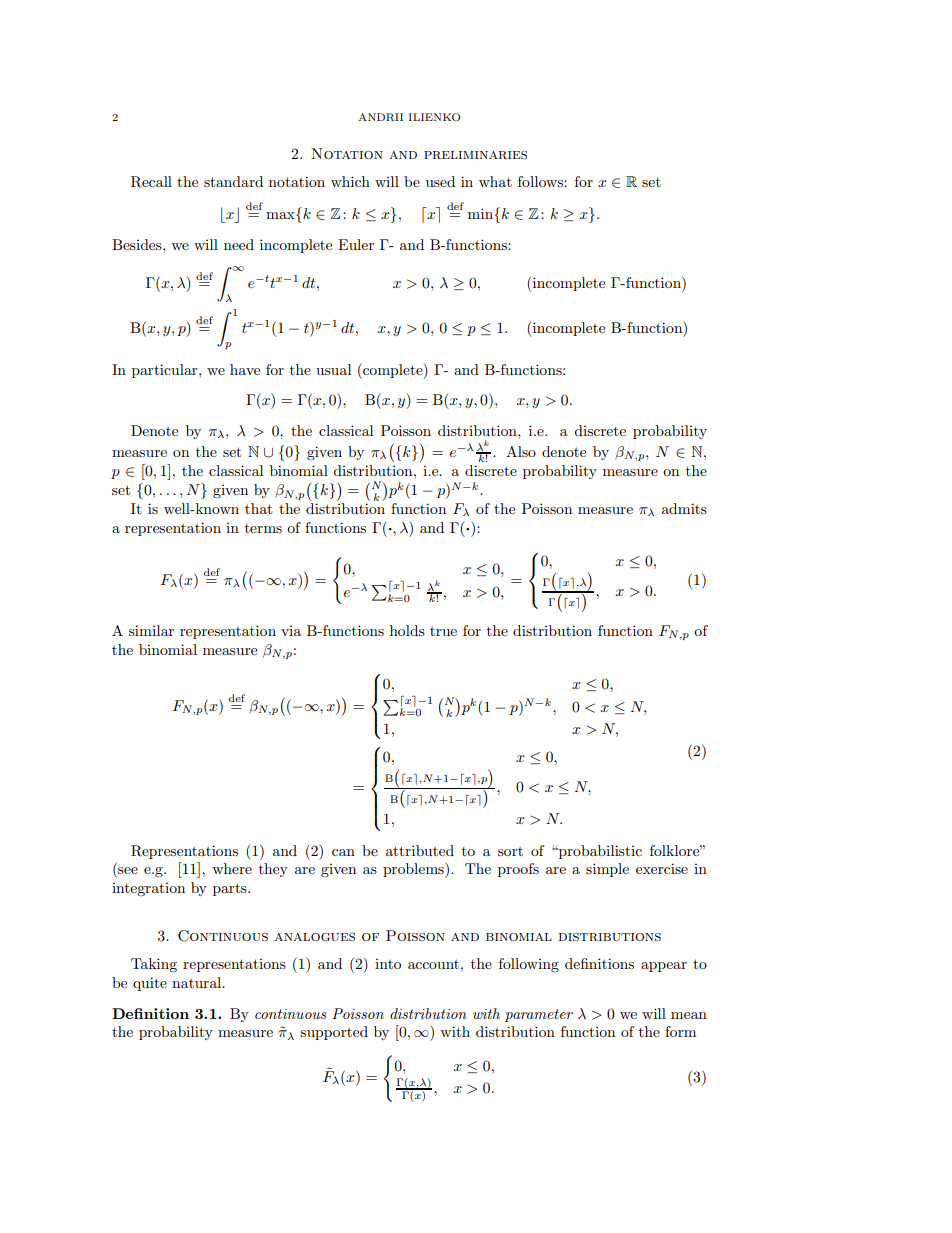 This screenshot has height=1233, width=952. Describe the element at coordinates (380, 117) in the screenshot. I see `ANDRII` at that location.
